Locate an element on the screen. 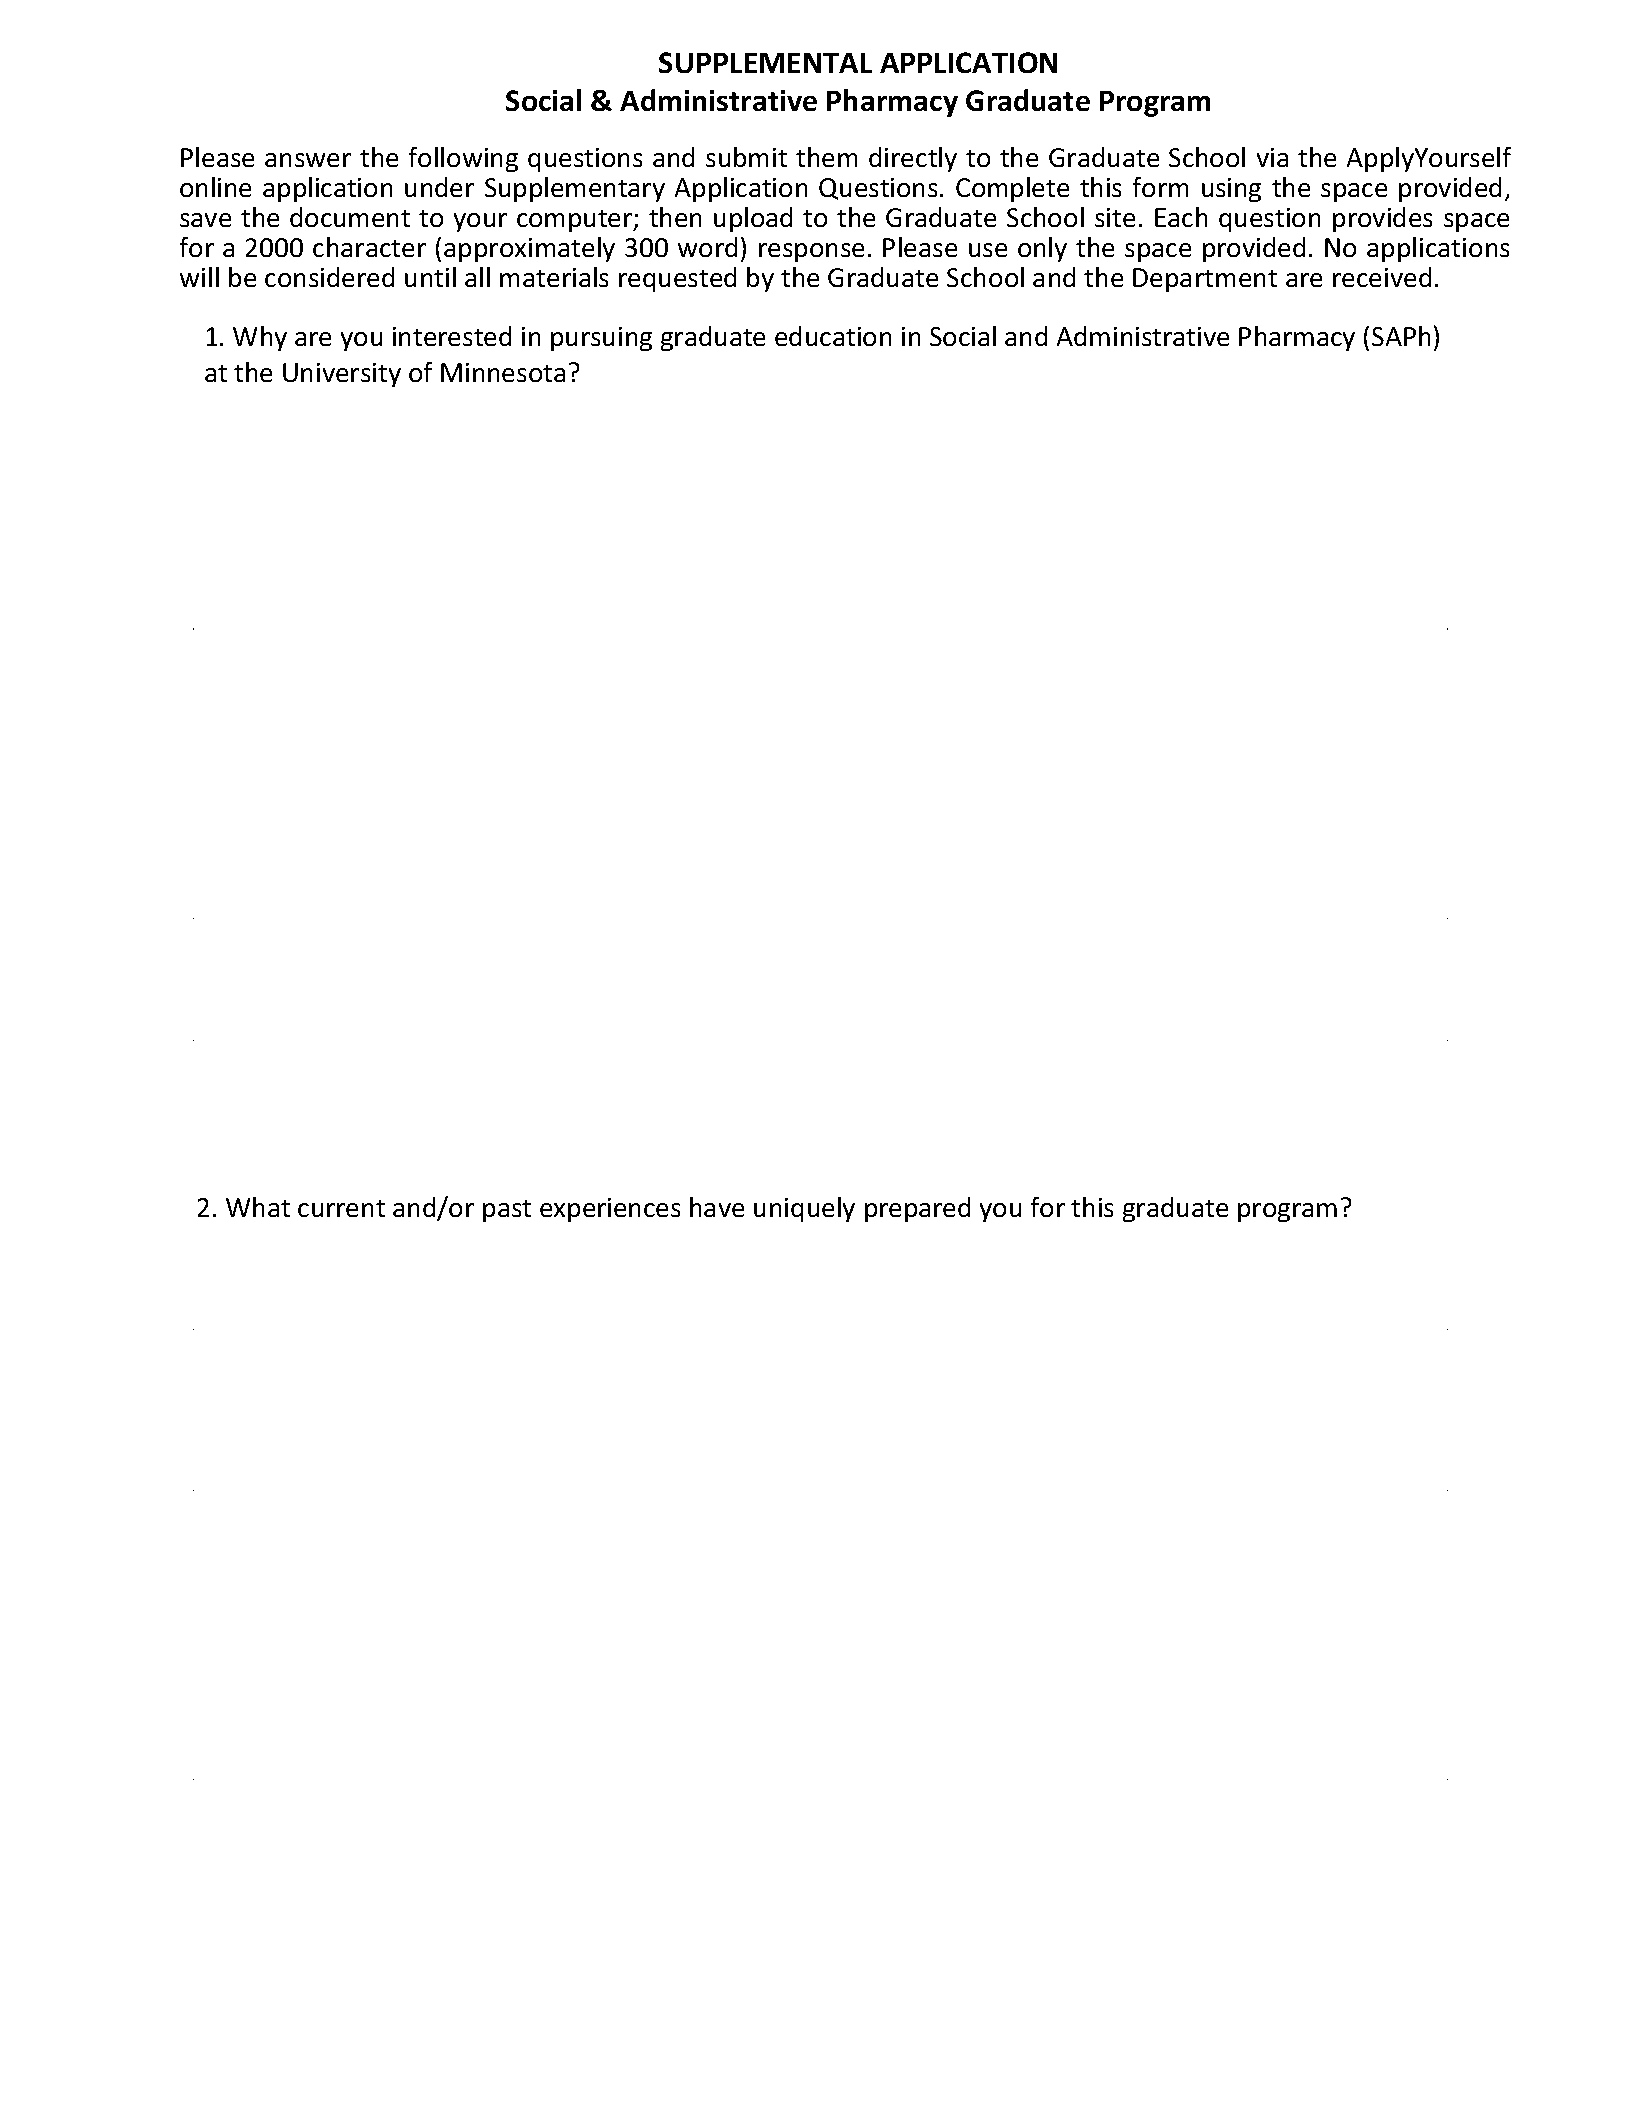 The width and height of the screenshot is (1641, 2123). via is located at coordinates (1272, 157).
